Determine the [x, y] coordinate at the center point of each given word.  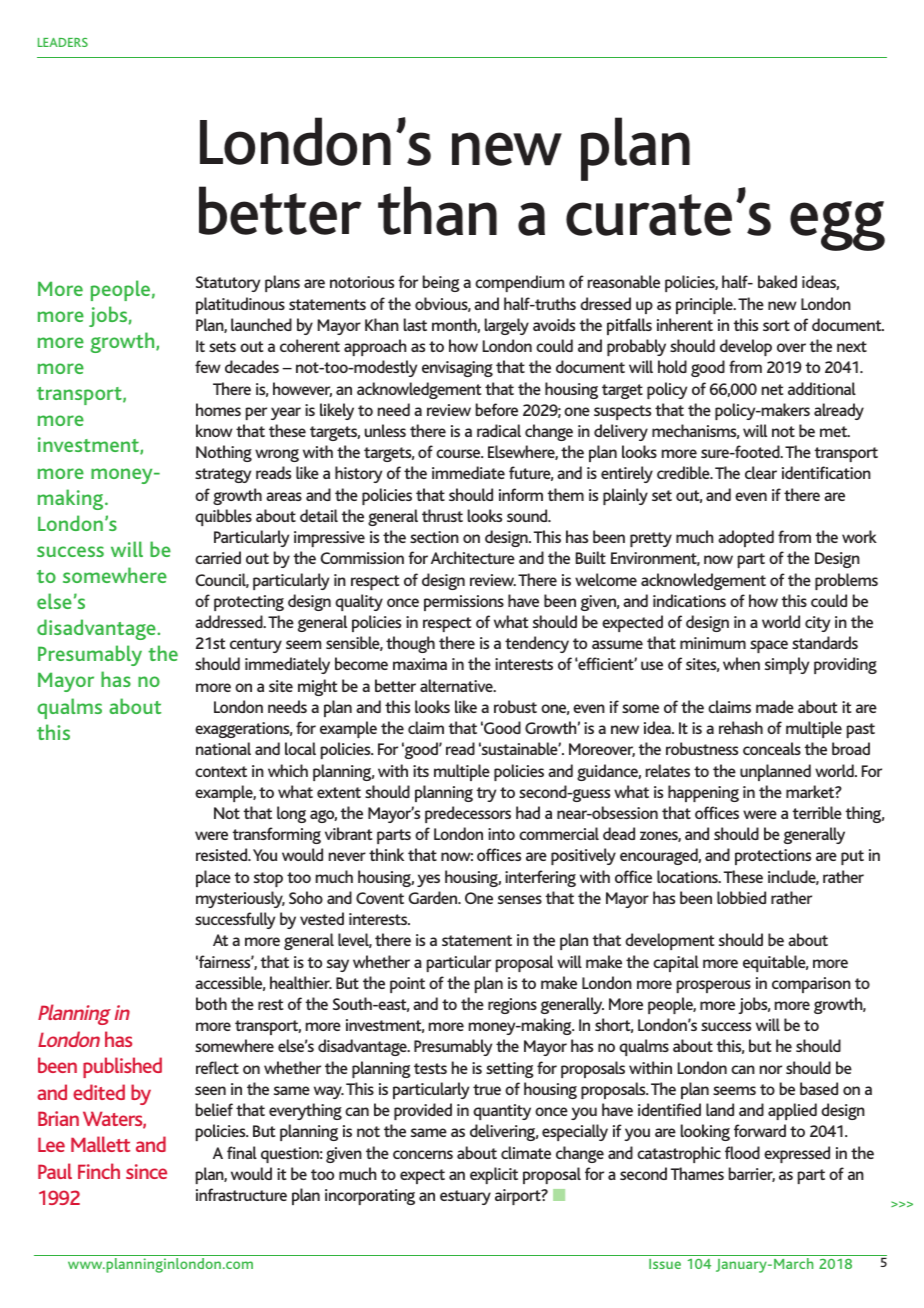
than [437, 211]
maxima [420, 664]
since [146, 1171]
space [769, 646]
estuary [465, 1197]
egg [837, 226]
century [256, 645]
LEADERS [63, 42]
